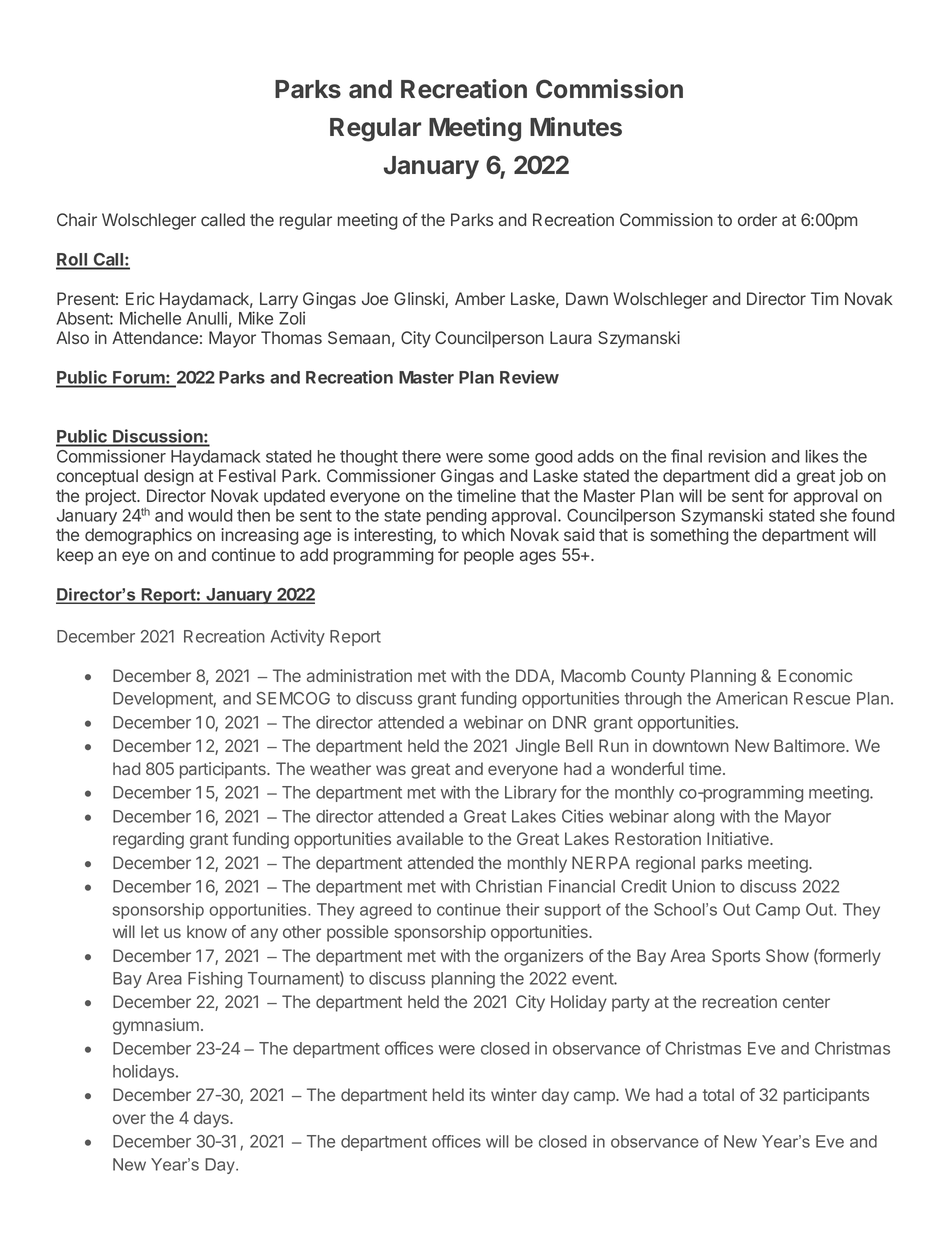 The image size is (952, 1233). I want to click on did, so click(766, 475).
